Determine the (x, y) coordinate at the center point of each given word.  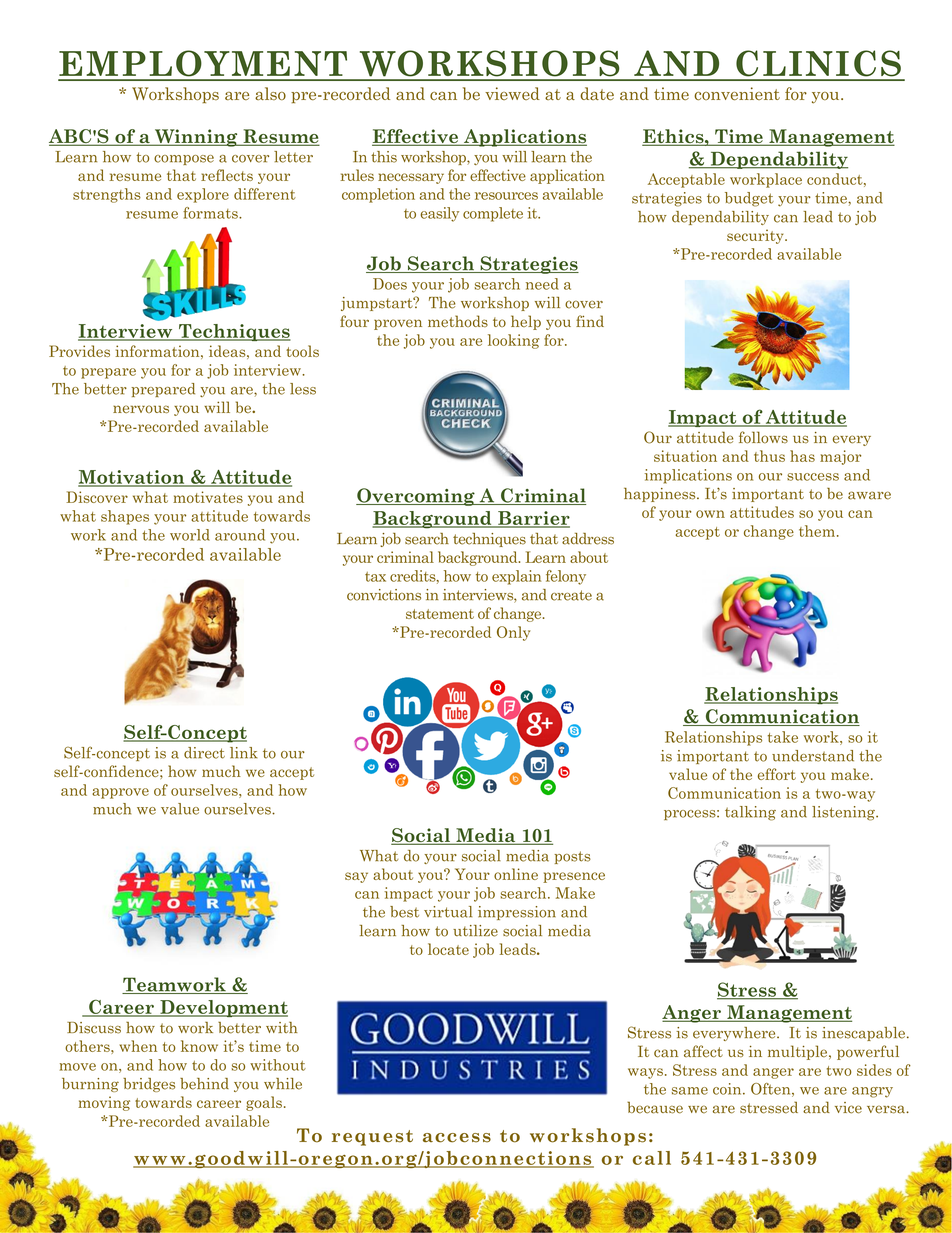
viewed (512, 93)
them (817, 531)
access (457, 1138)
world (190, 535)
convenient (737, 94)
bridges (149, 1085)
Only (513, 633)
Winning (196, 138)
